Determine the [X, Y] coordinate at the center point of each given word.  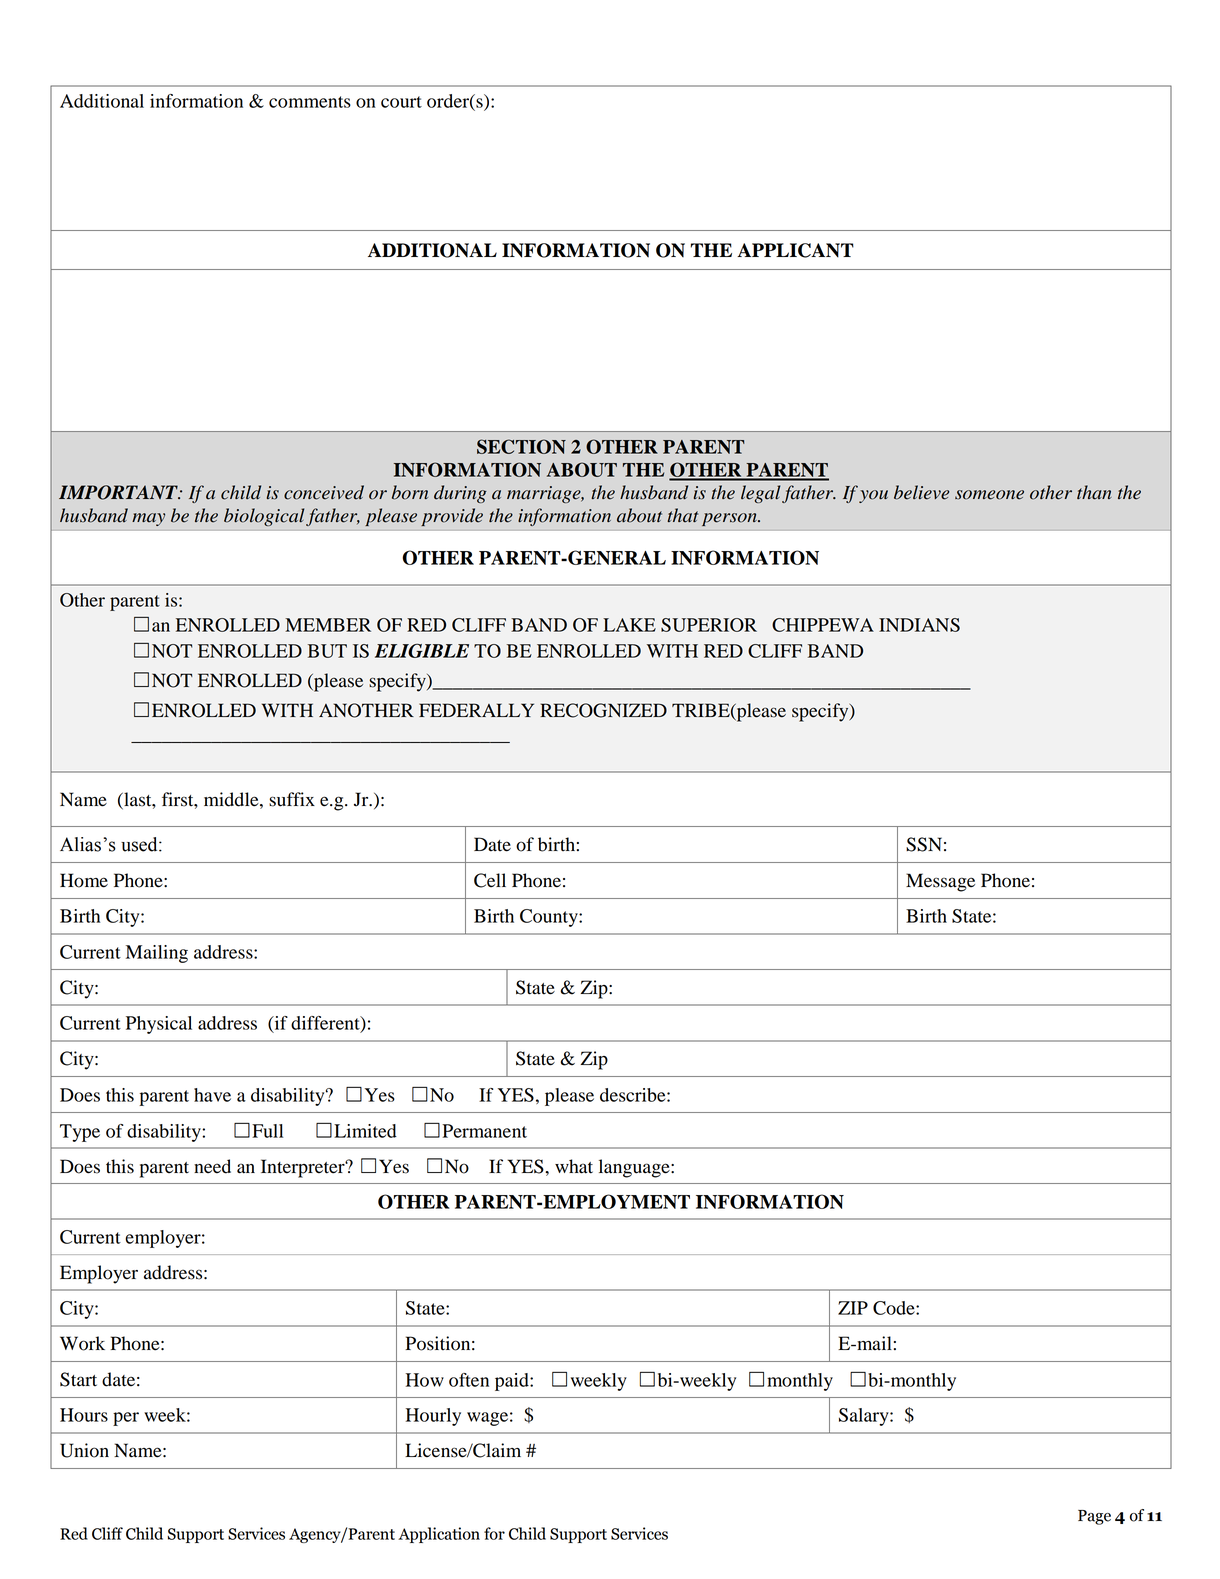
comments [310, 102]
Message [940, 882]
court [401, 102]
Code [895, 1308]
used [140, 844]
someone [989, 495]
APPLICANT [795, 250]
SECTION [521, 446]
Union [84, 1450]
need [212, 1166]
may [148, 519]
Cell [490, 880]
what [574, 1166]
